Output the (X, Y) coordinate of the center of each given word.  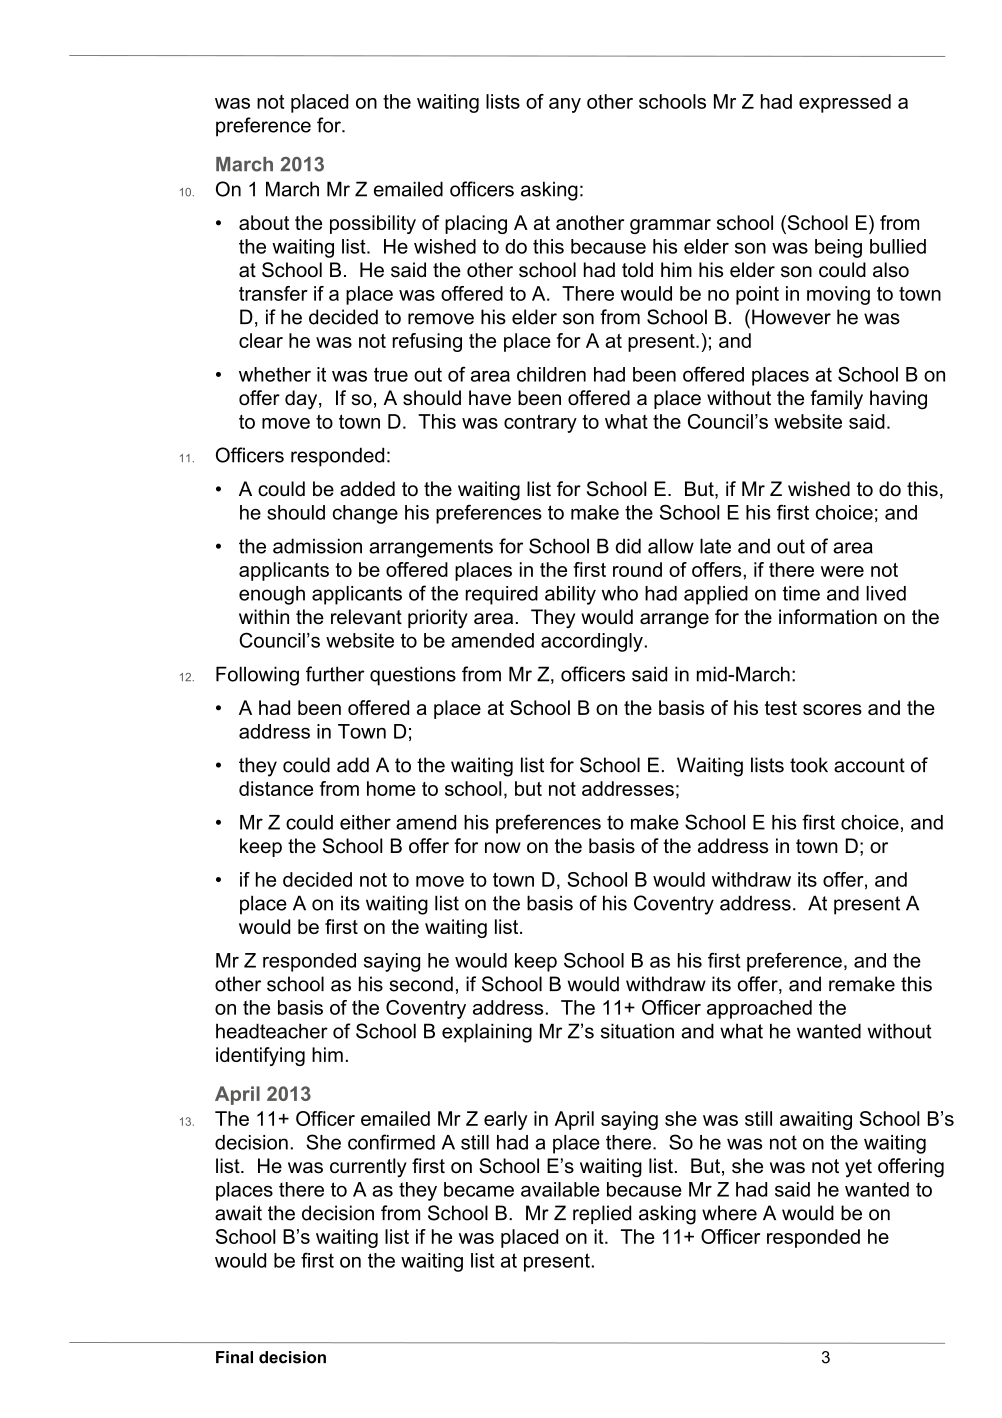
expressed (845, 103)
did (628, 546)
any (565, 105)
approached (759, 1009)
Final (234, 1357)
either (365, 822)
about (264, 222)
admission (317, 546)
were (842, 571)
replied (602, 1214)
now (503, 848)
